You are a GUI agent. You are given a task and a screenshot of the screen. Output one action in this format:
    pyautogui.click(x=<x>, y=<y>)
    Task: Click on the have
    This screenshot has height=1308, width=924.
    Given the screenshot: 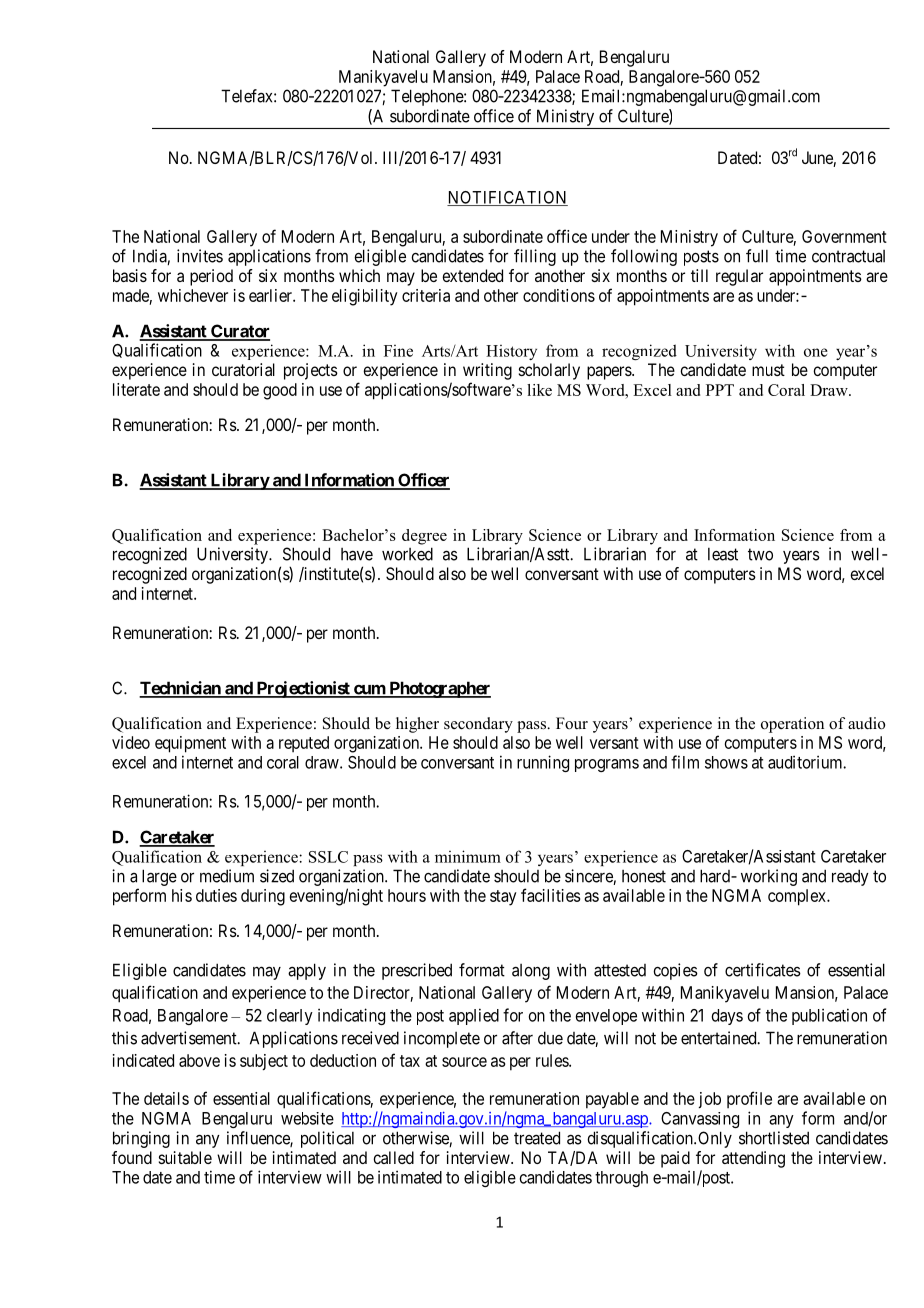 What is the action you would take?
    pyautogui.click(x=357, y=554)
